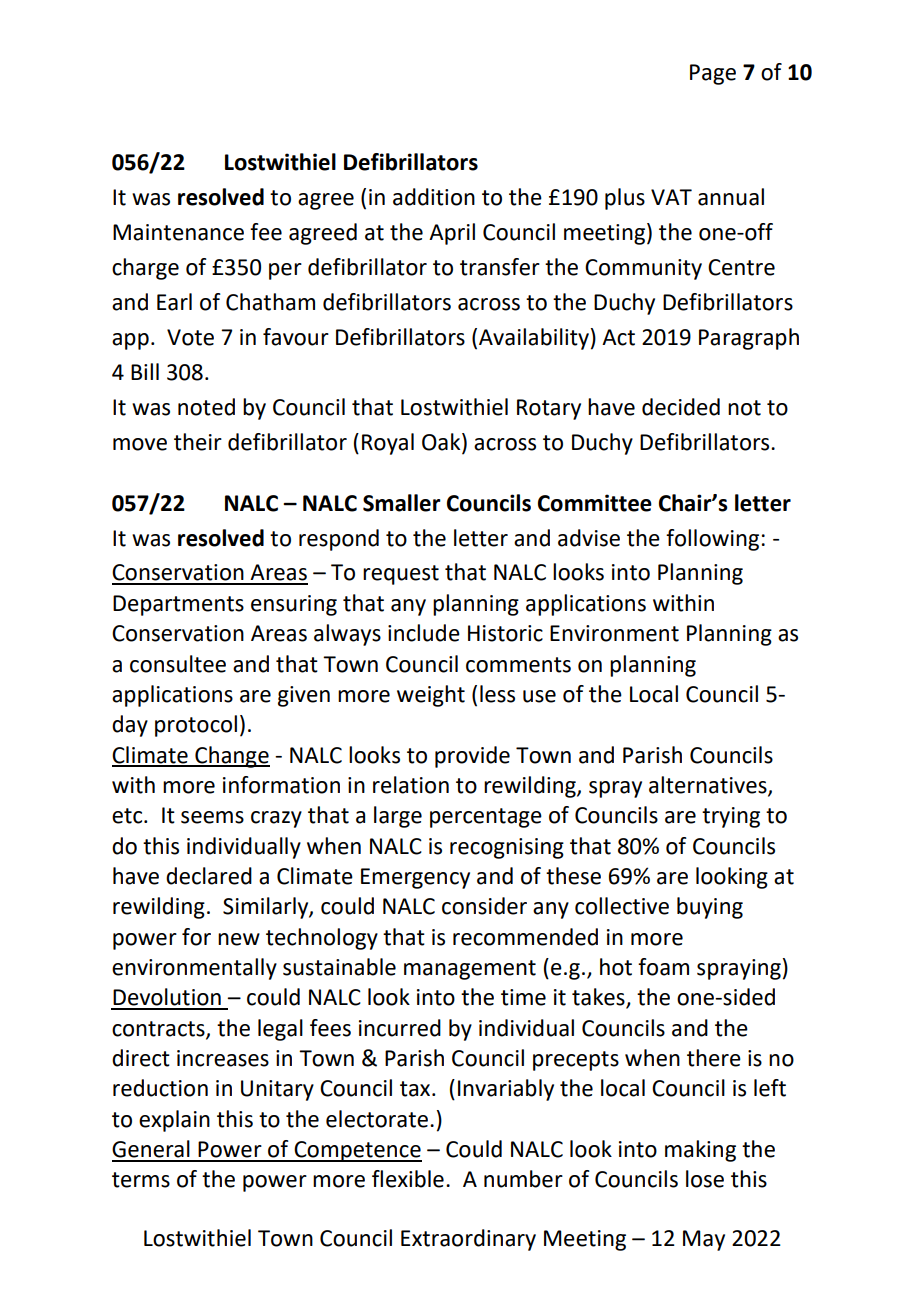  I want to click on lose, so click(705, 1179).
